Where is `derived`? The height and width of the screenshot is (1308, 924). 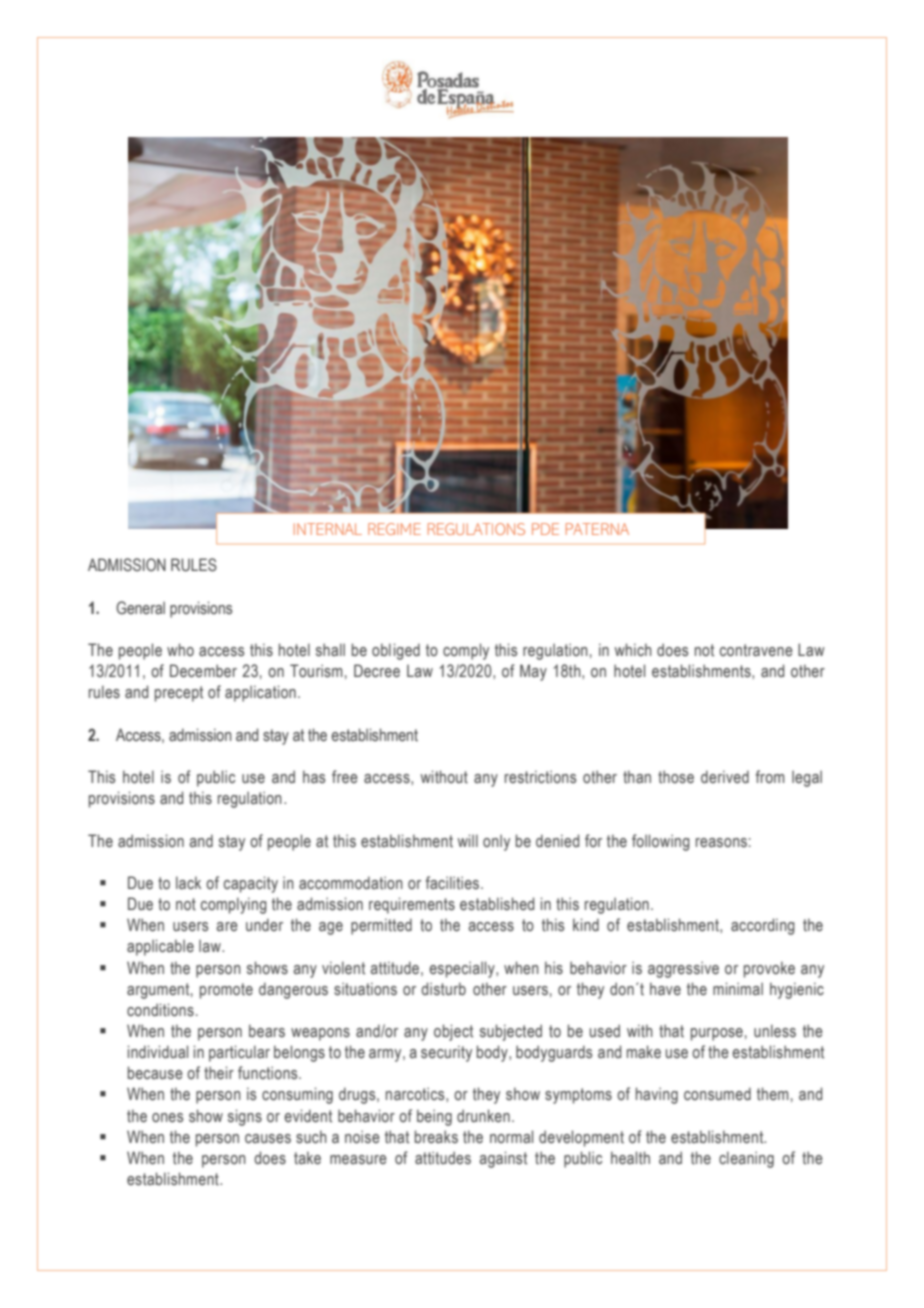 derived is located at coordinates (725, 777).
